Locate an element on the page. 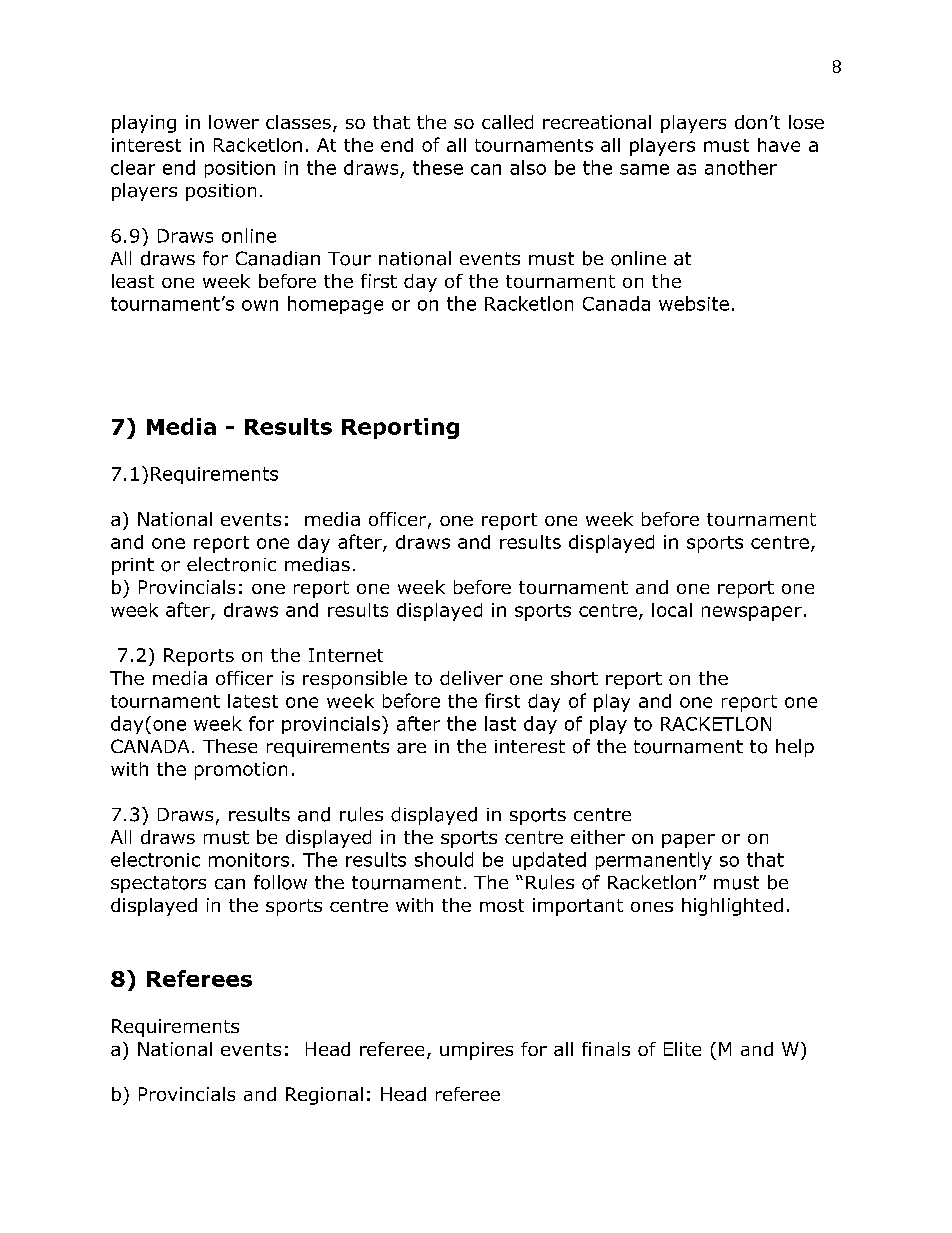  another is located at coordinates (741, 167).
